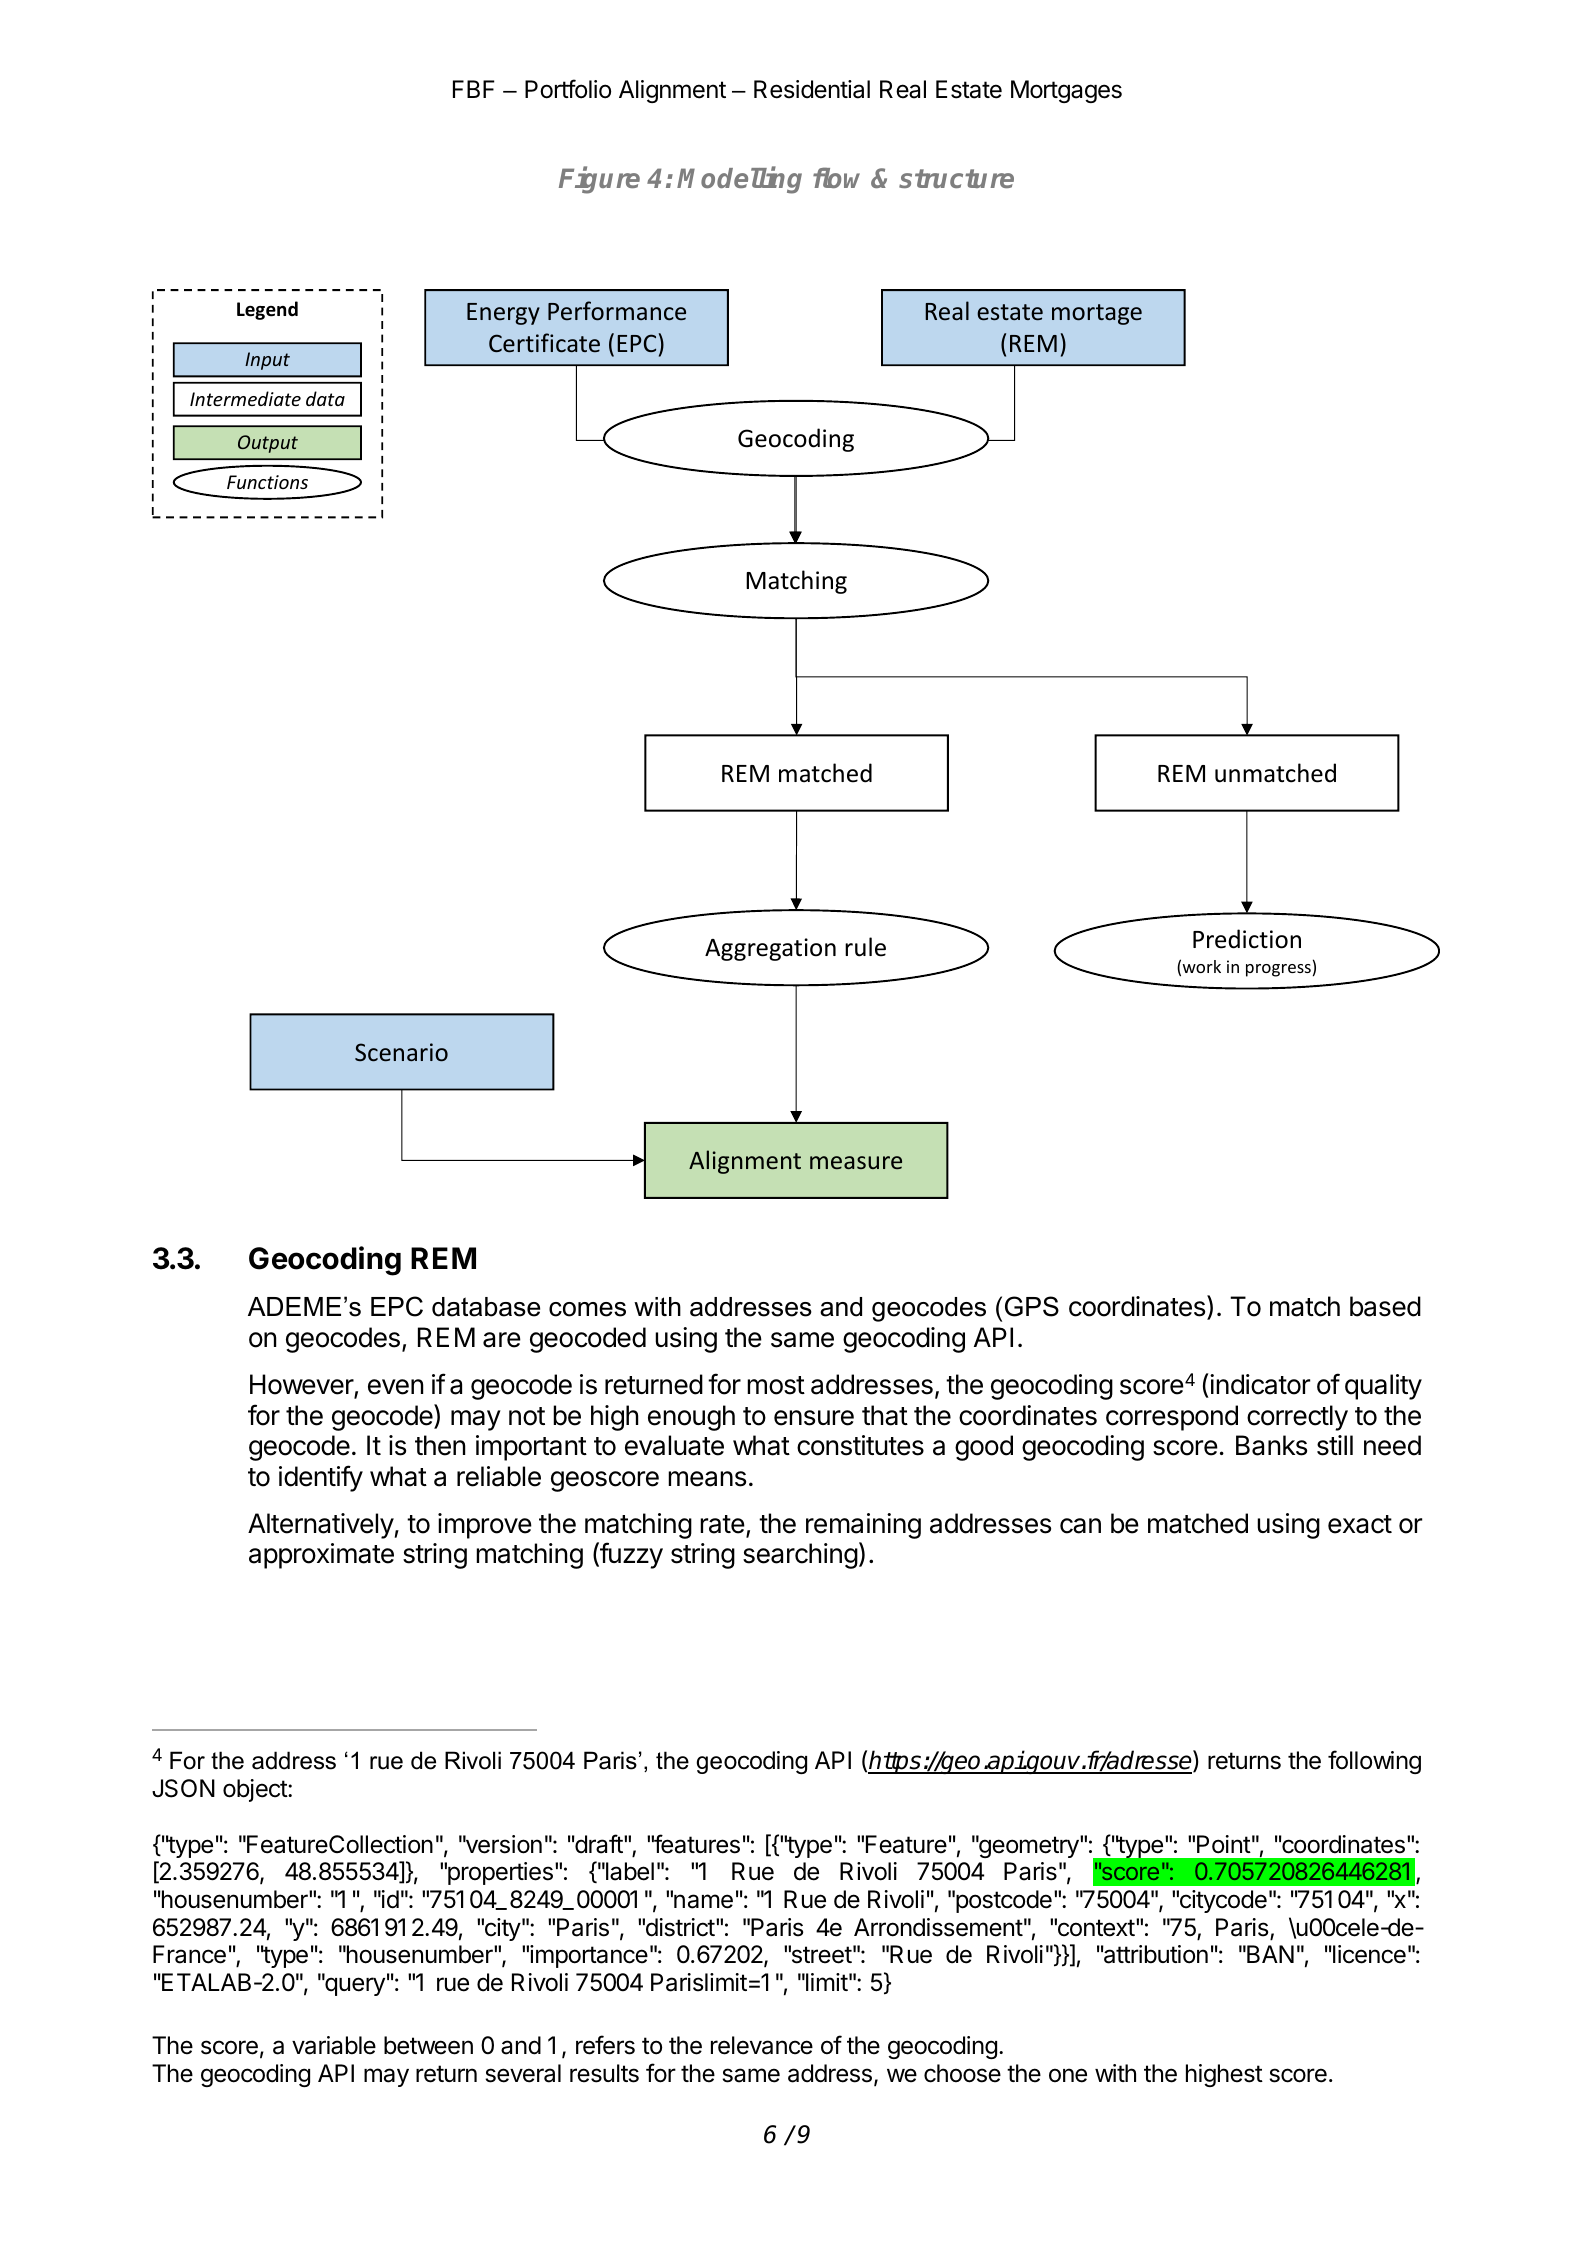 This image has width=1592, height=2251. I want to click on Scenario, so click(401, 1052).
